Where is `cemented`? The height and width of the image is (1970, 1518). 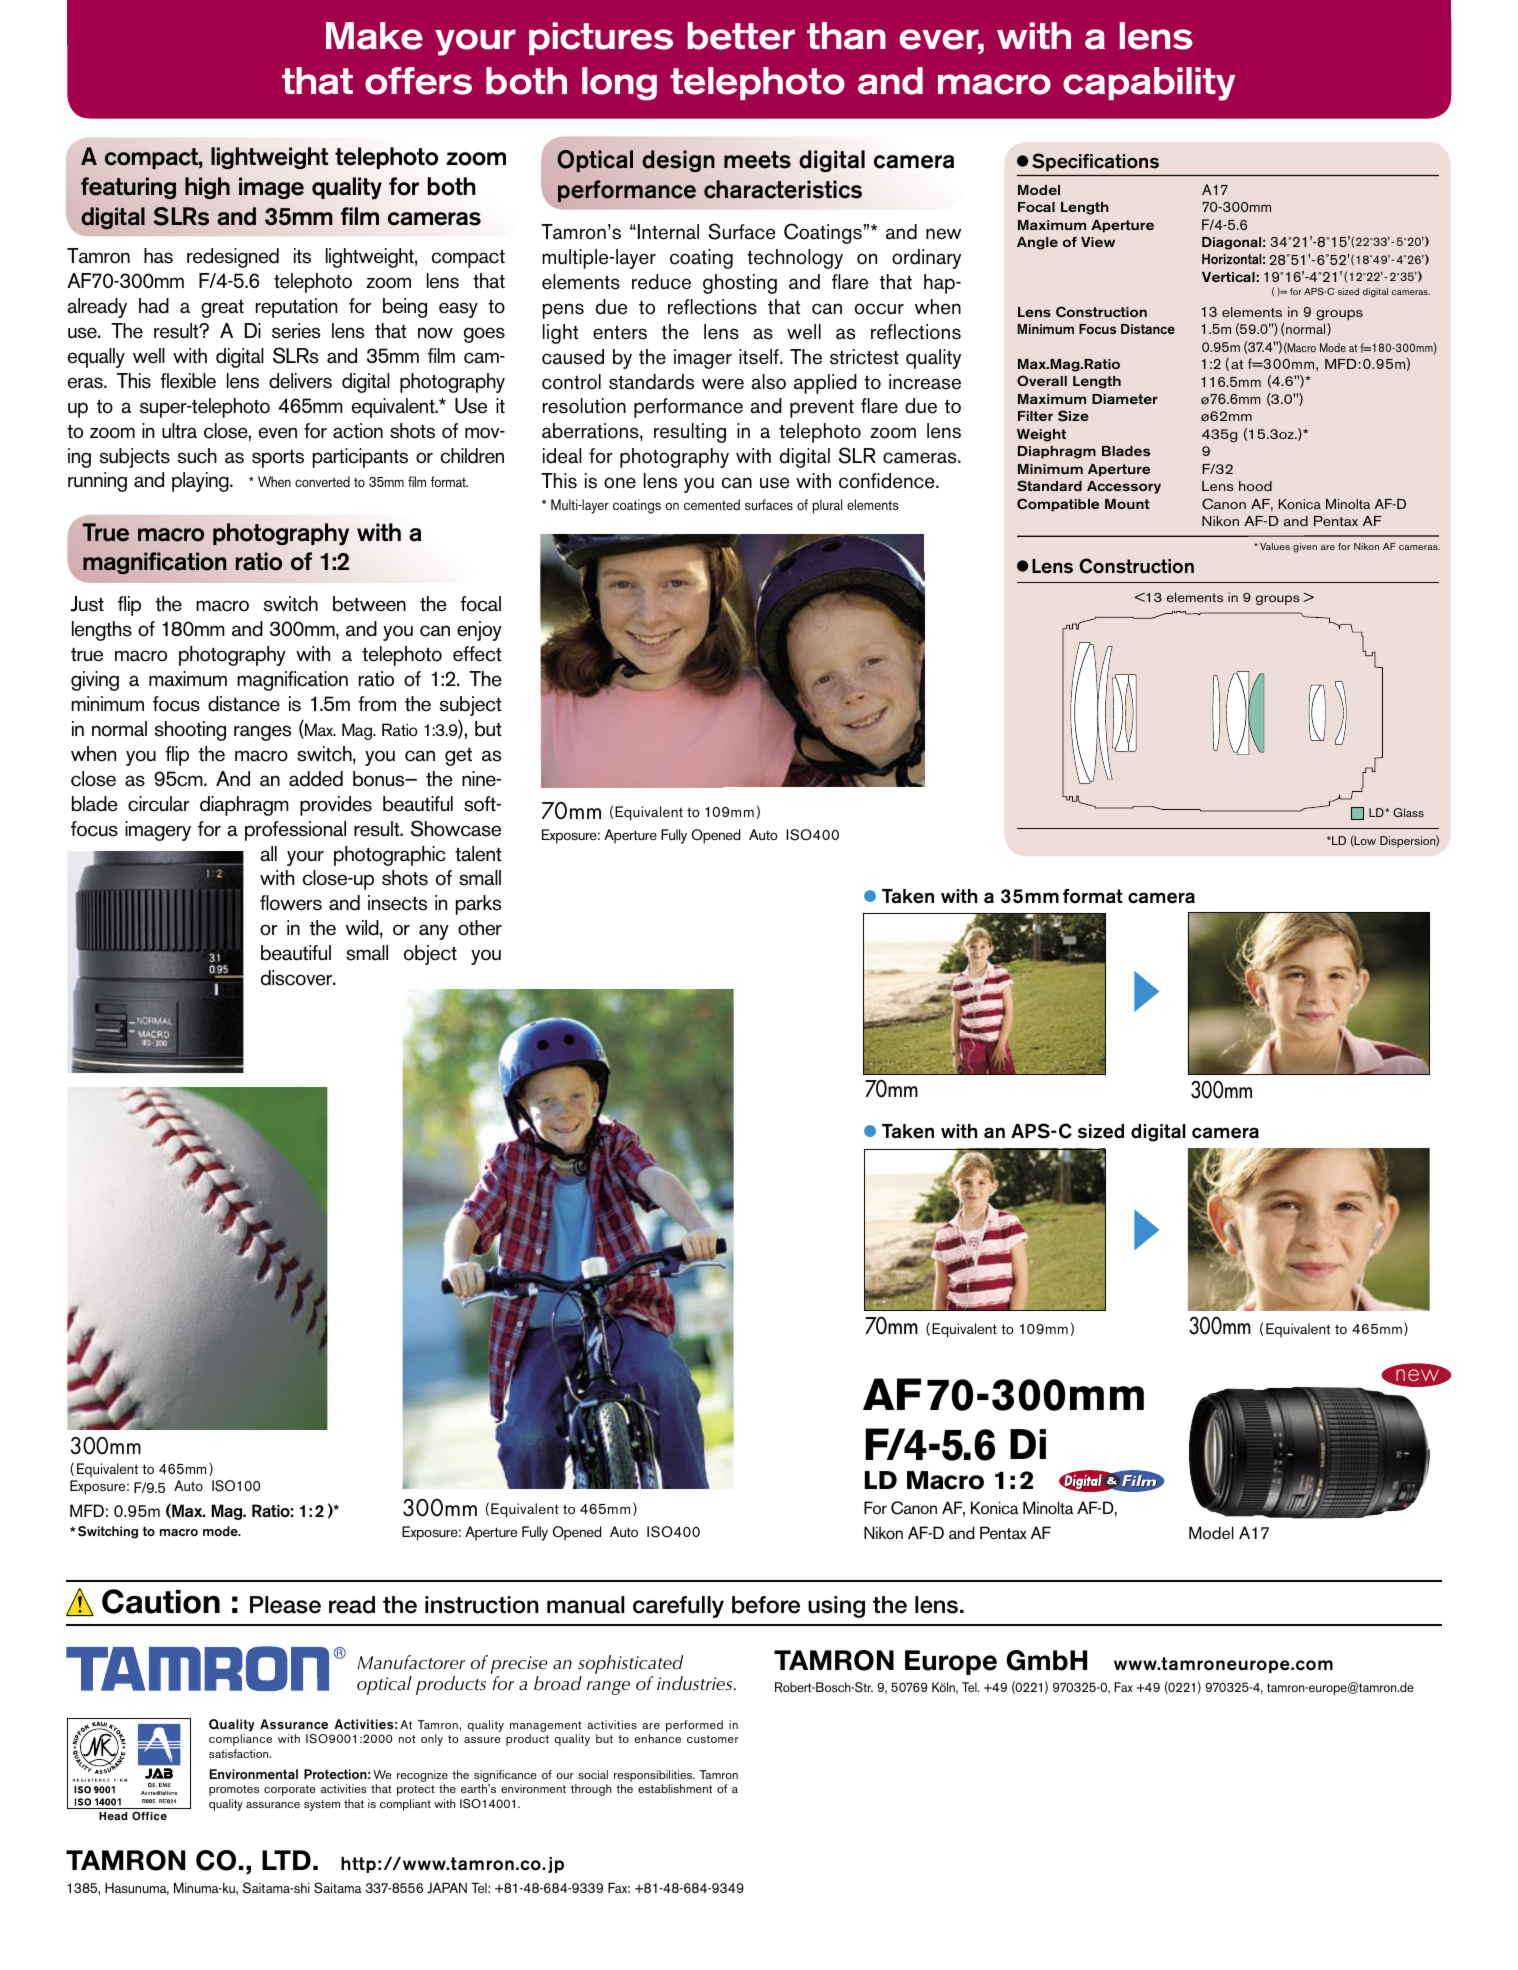
cemented is located at coordinates (712, 504).
